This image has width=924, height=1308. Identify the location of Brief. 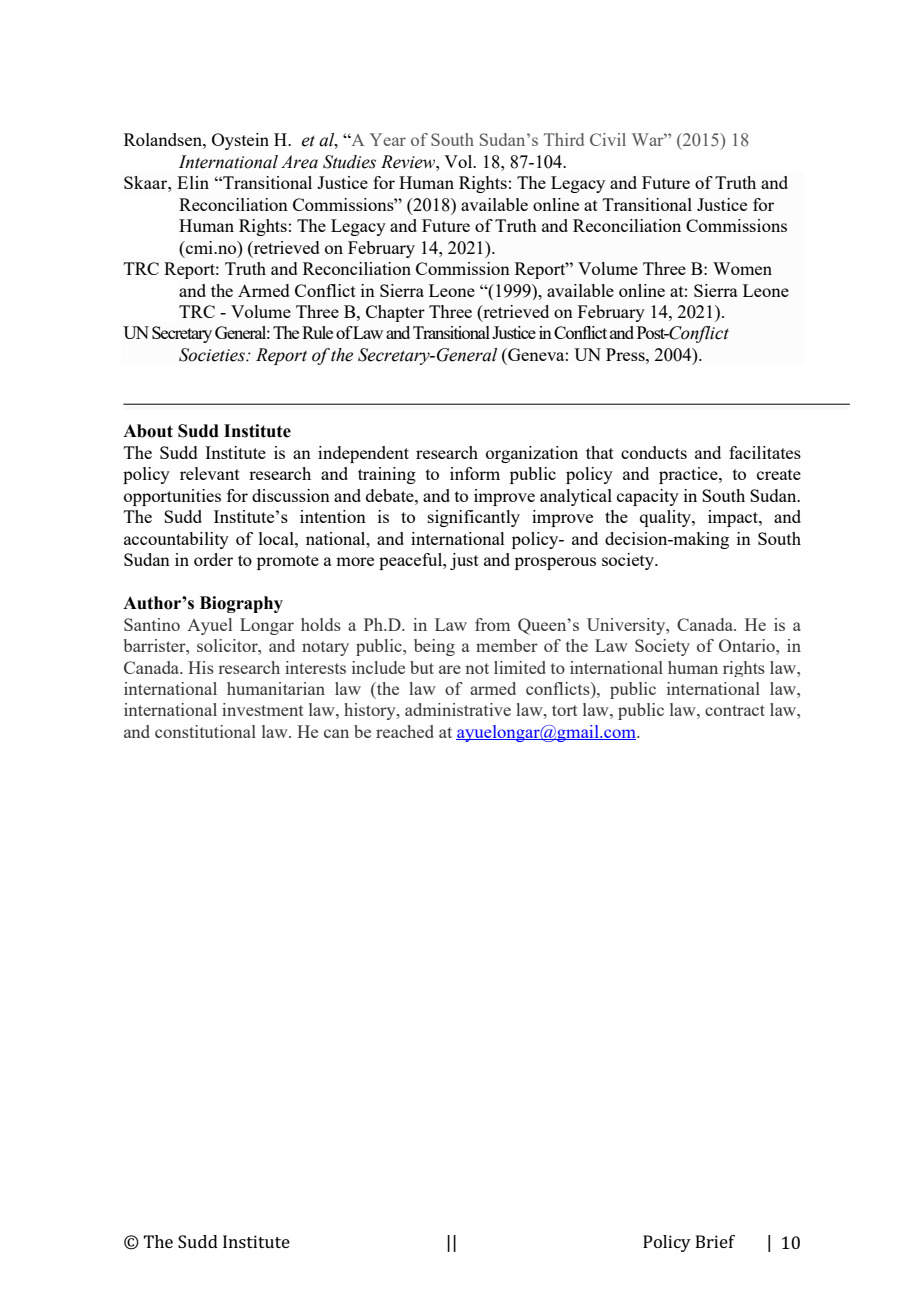
(715, 1241).
